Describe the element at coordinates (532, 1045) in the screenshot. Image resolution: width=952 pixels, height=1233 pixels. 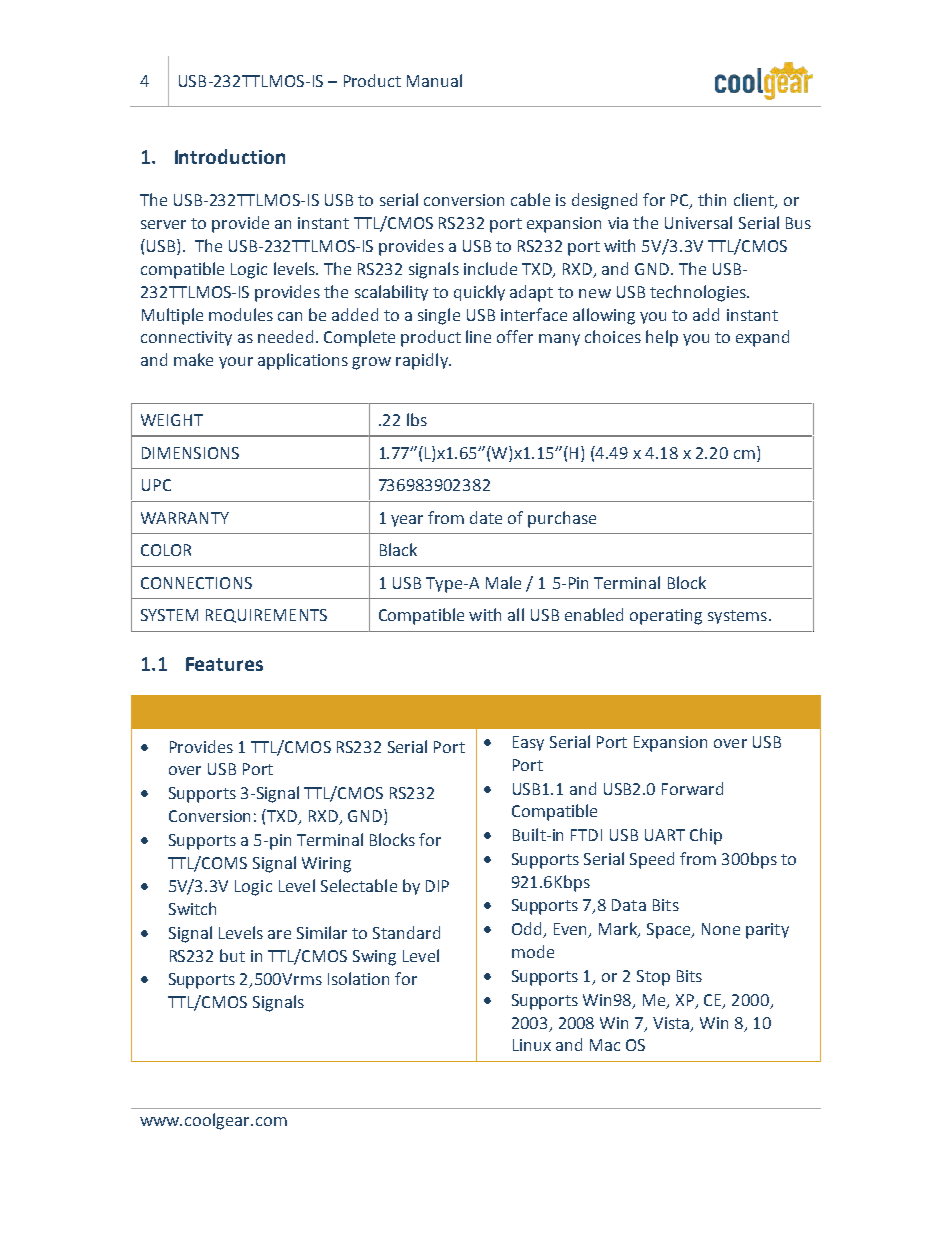
I see `Linux` at that location.
